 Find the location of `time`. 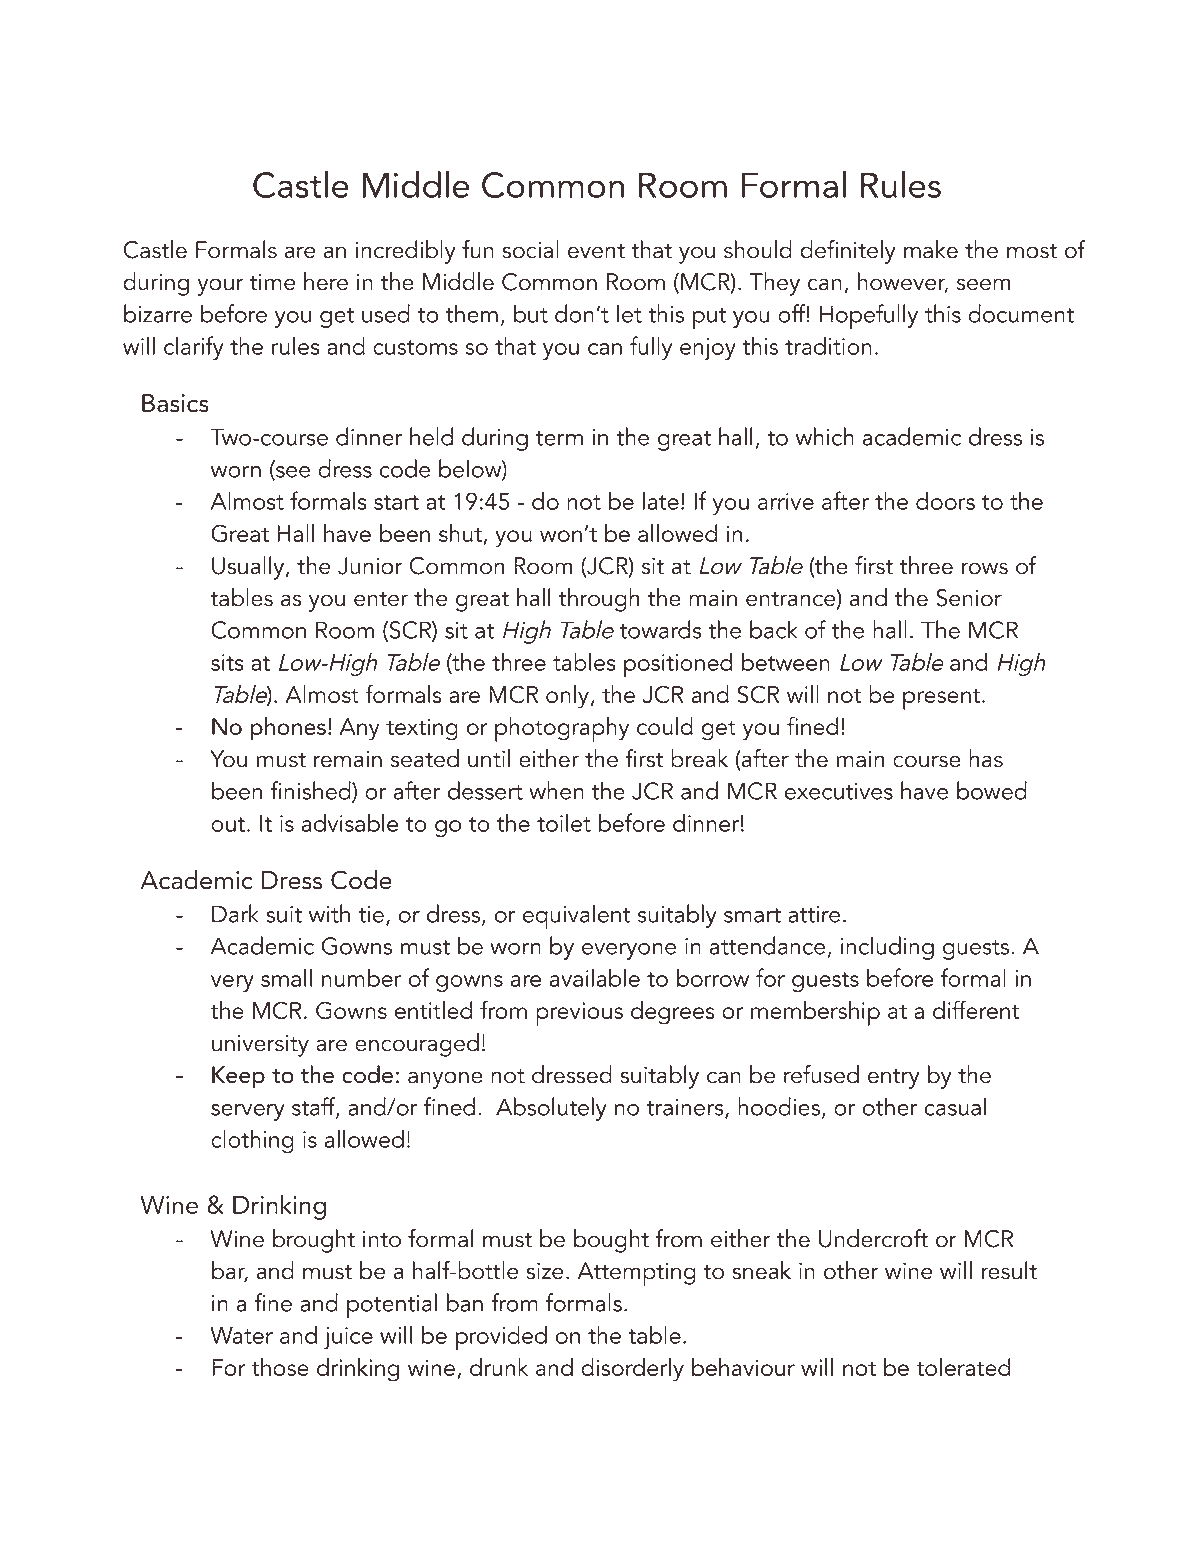

time is located at coordinates (272, 282).
